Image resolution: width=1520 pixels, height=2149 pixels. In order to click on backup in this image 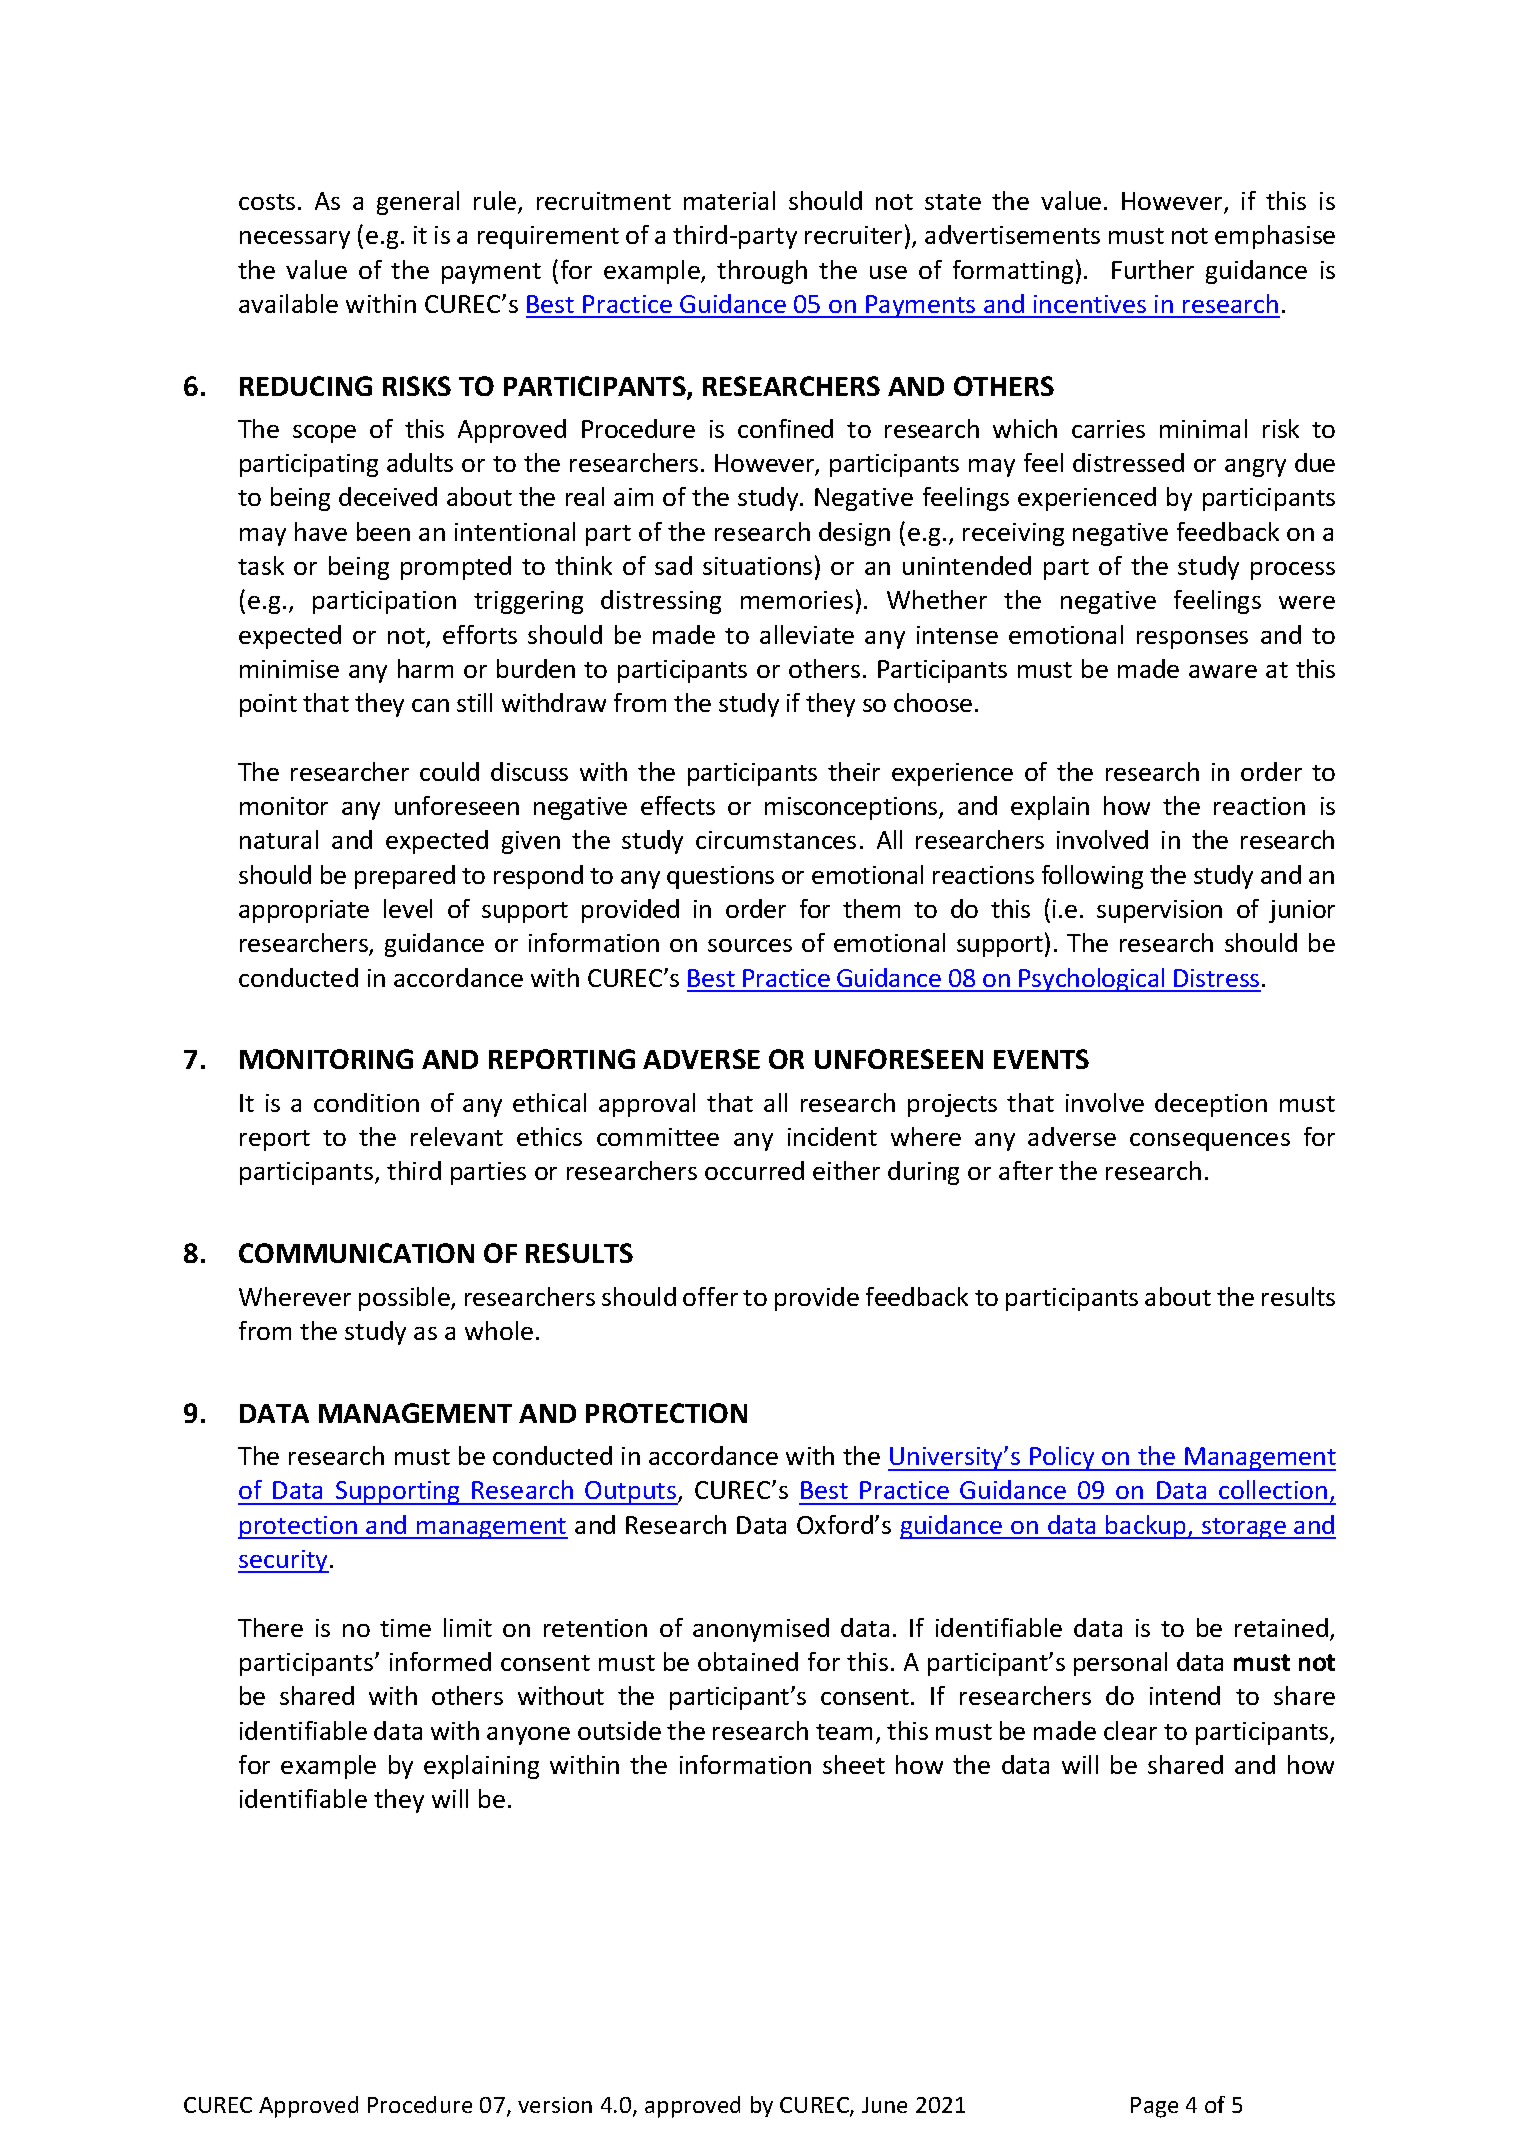, I will do `click(1146, 1527)`.
